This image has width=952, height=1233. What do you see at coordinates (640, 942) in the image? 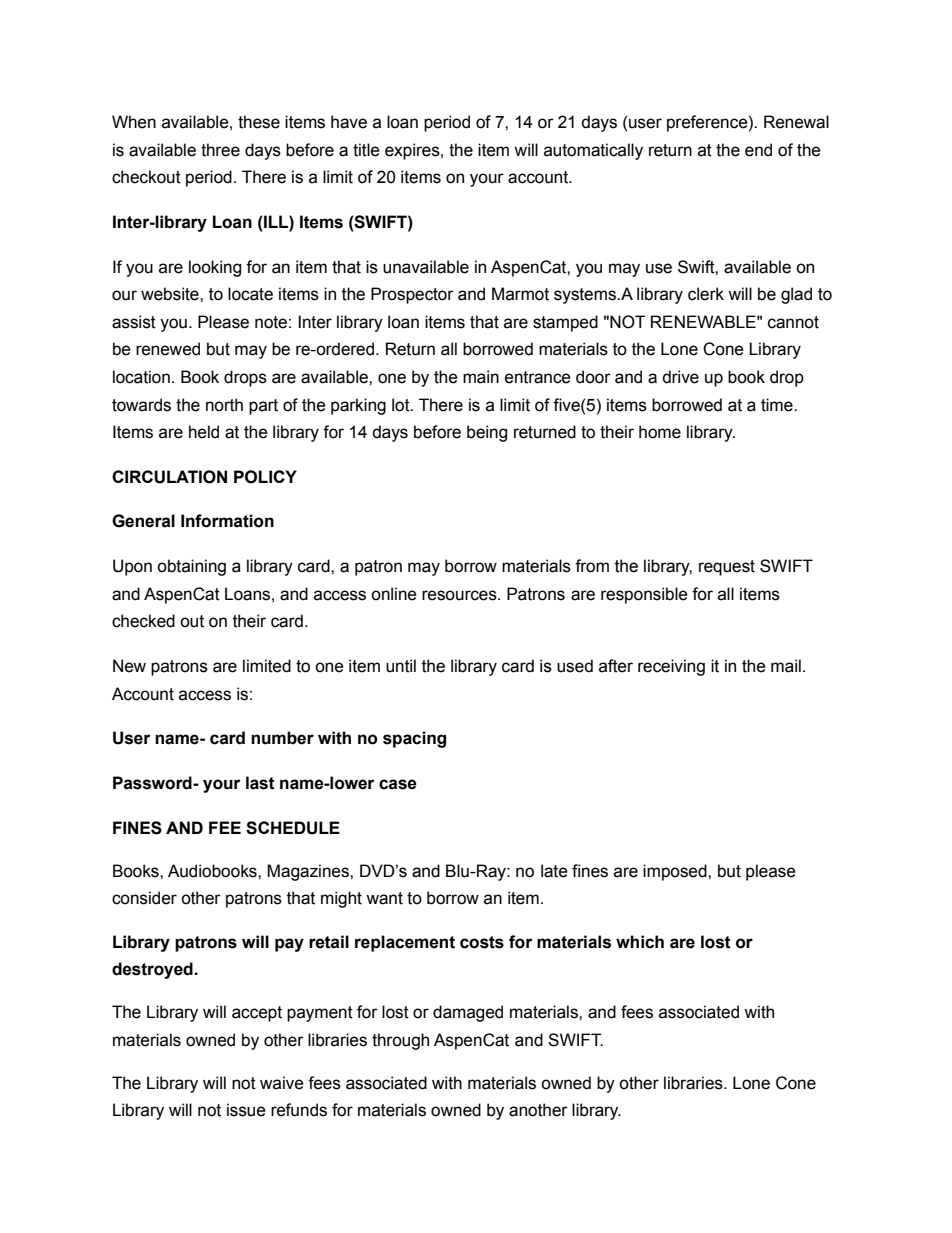
I see `which` at bounding box center [640, 942].
